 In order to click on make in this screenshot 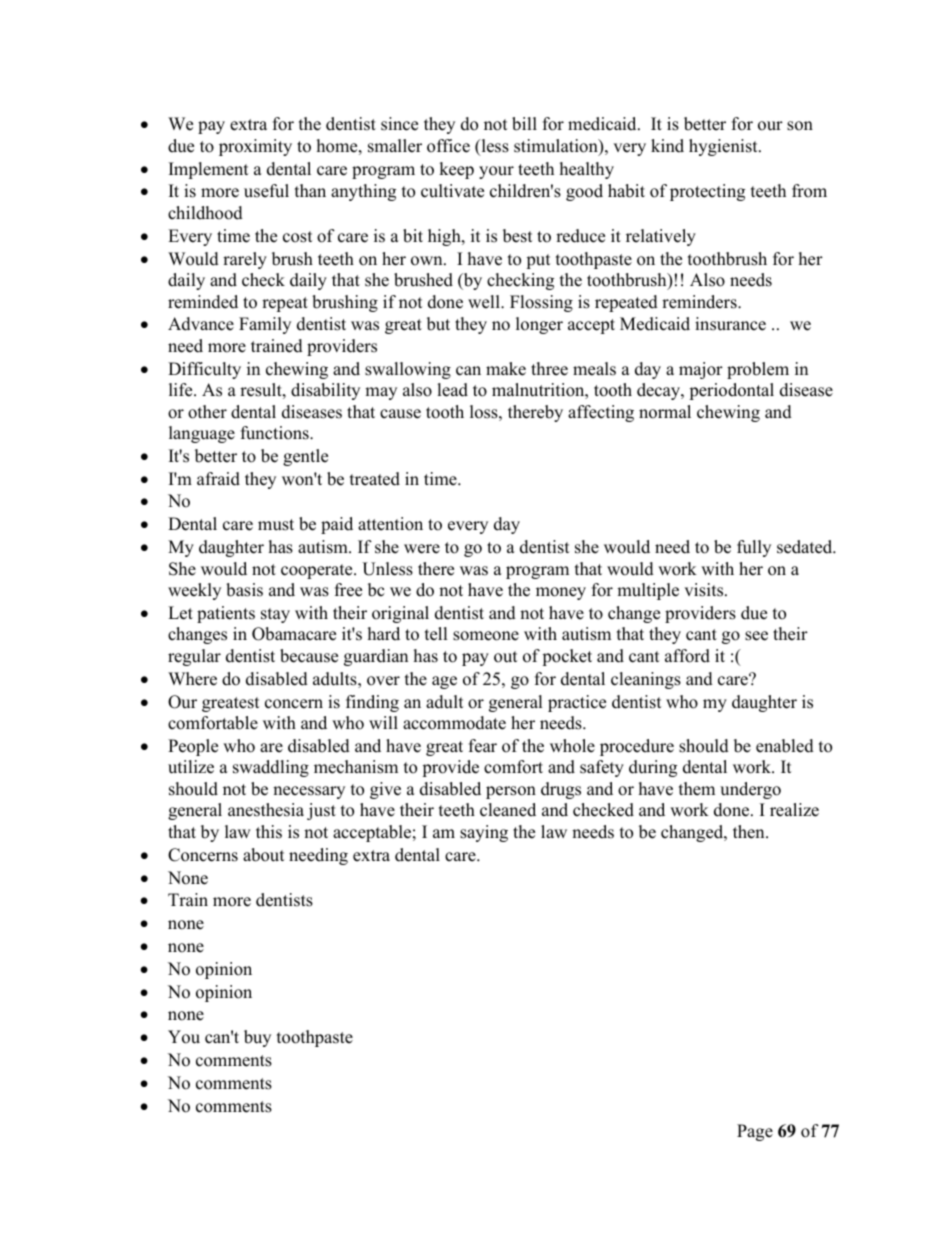, I will do `click(506, 369)`.
